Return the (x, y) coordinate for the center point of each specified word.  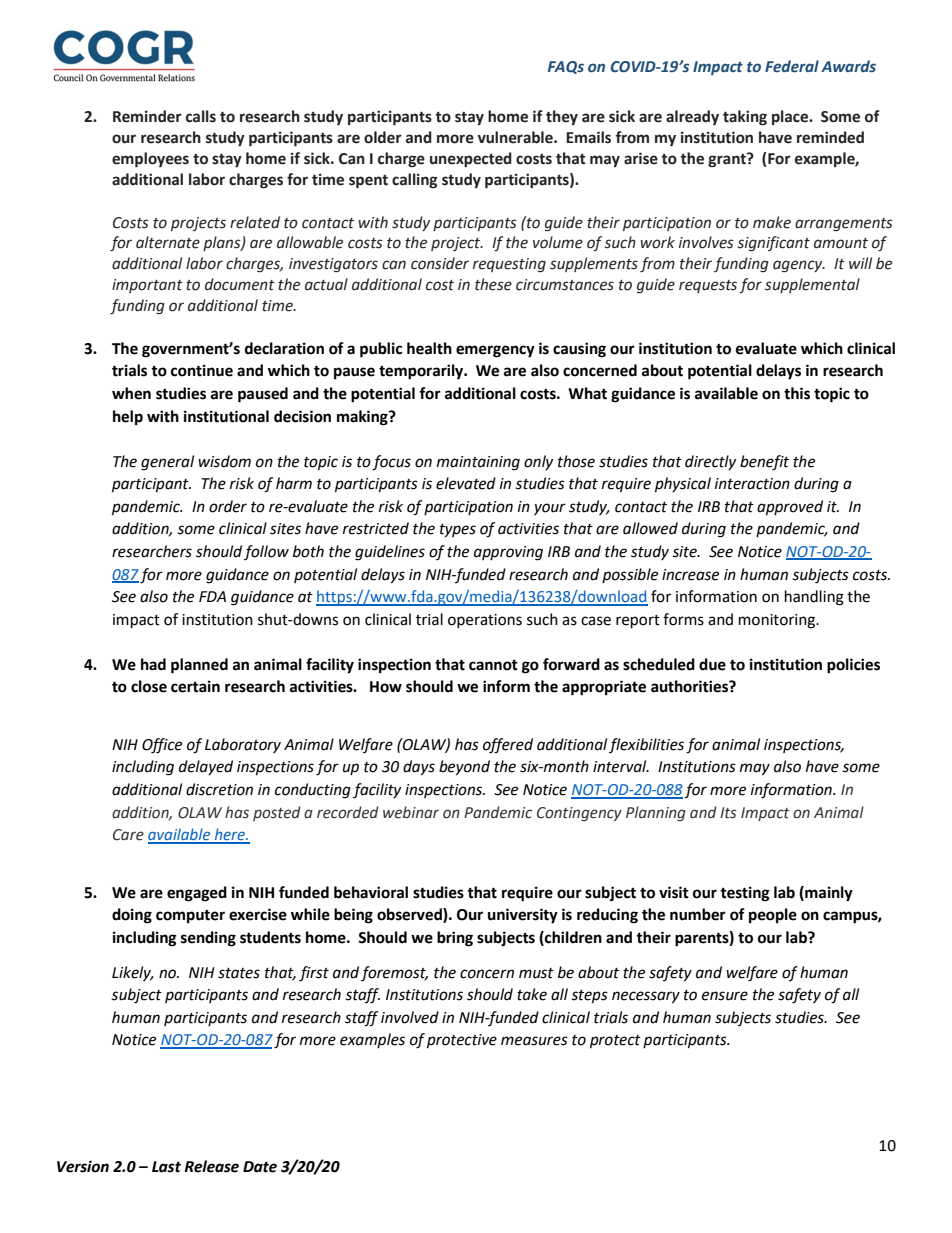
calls (201, 116)
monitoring (778, 621)
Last (166, 1167)
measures (534, 1041)
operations (485, 621)
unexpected (471, 159)
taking (745, 118)
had (153, 664)
